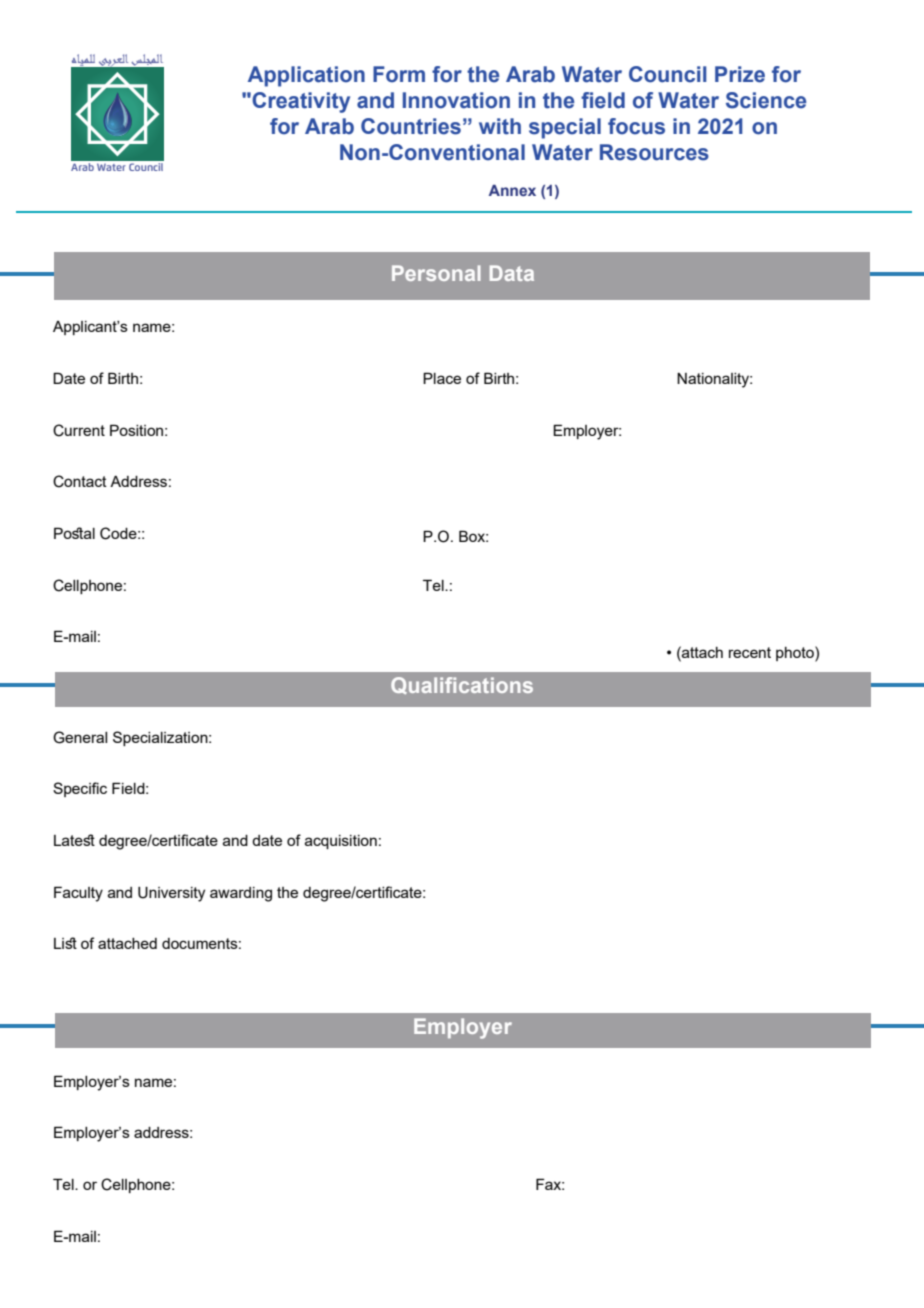 This page has width=924, height=1308. What do you see at coordinates (456, 100) in the page?
I see `Innovation` at bounding box center [456, 100].
